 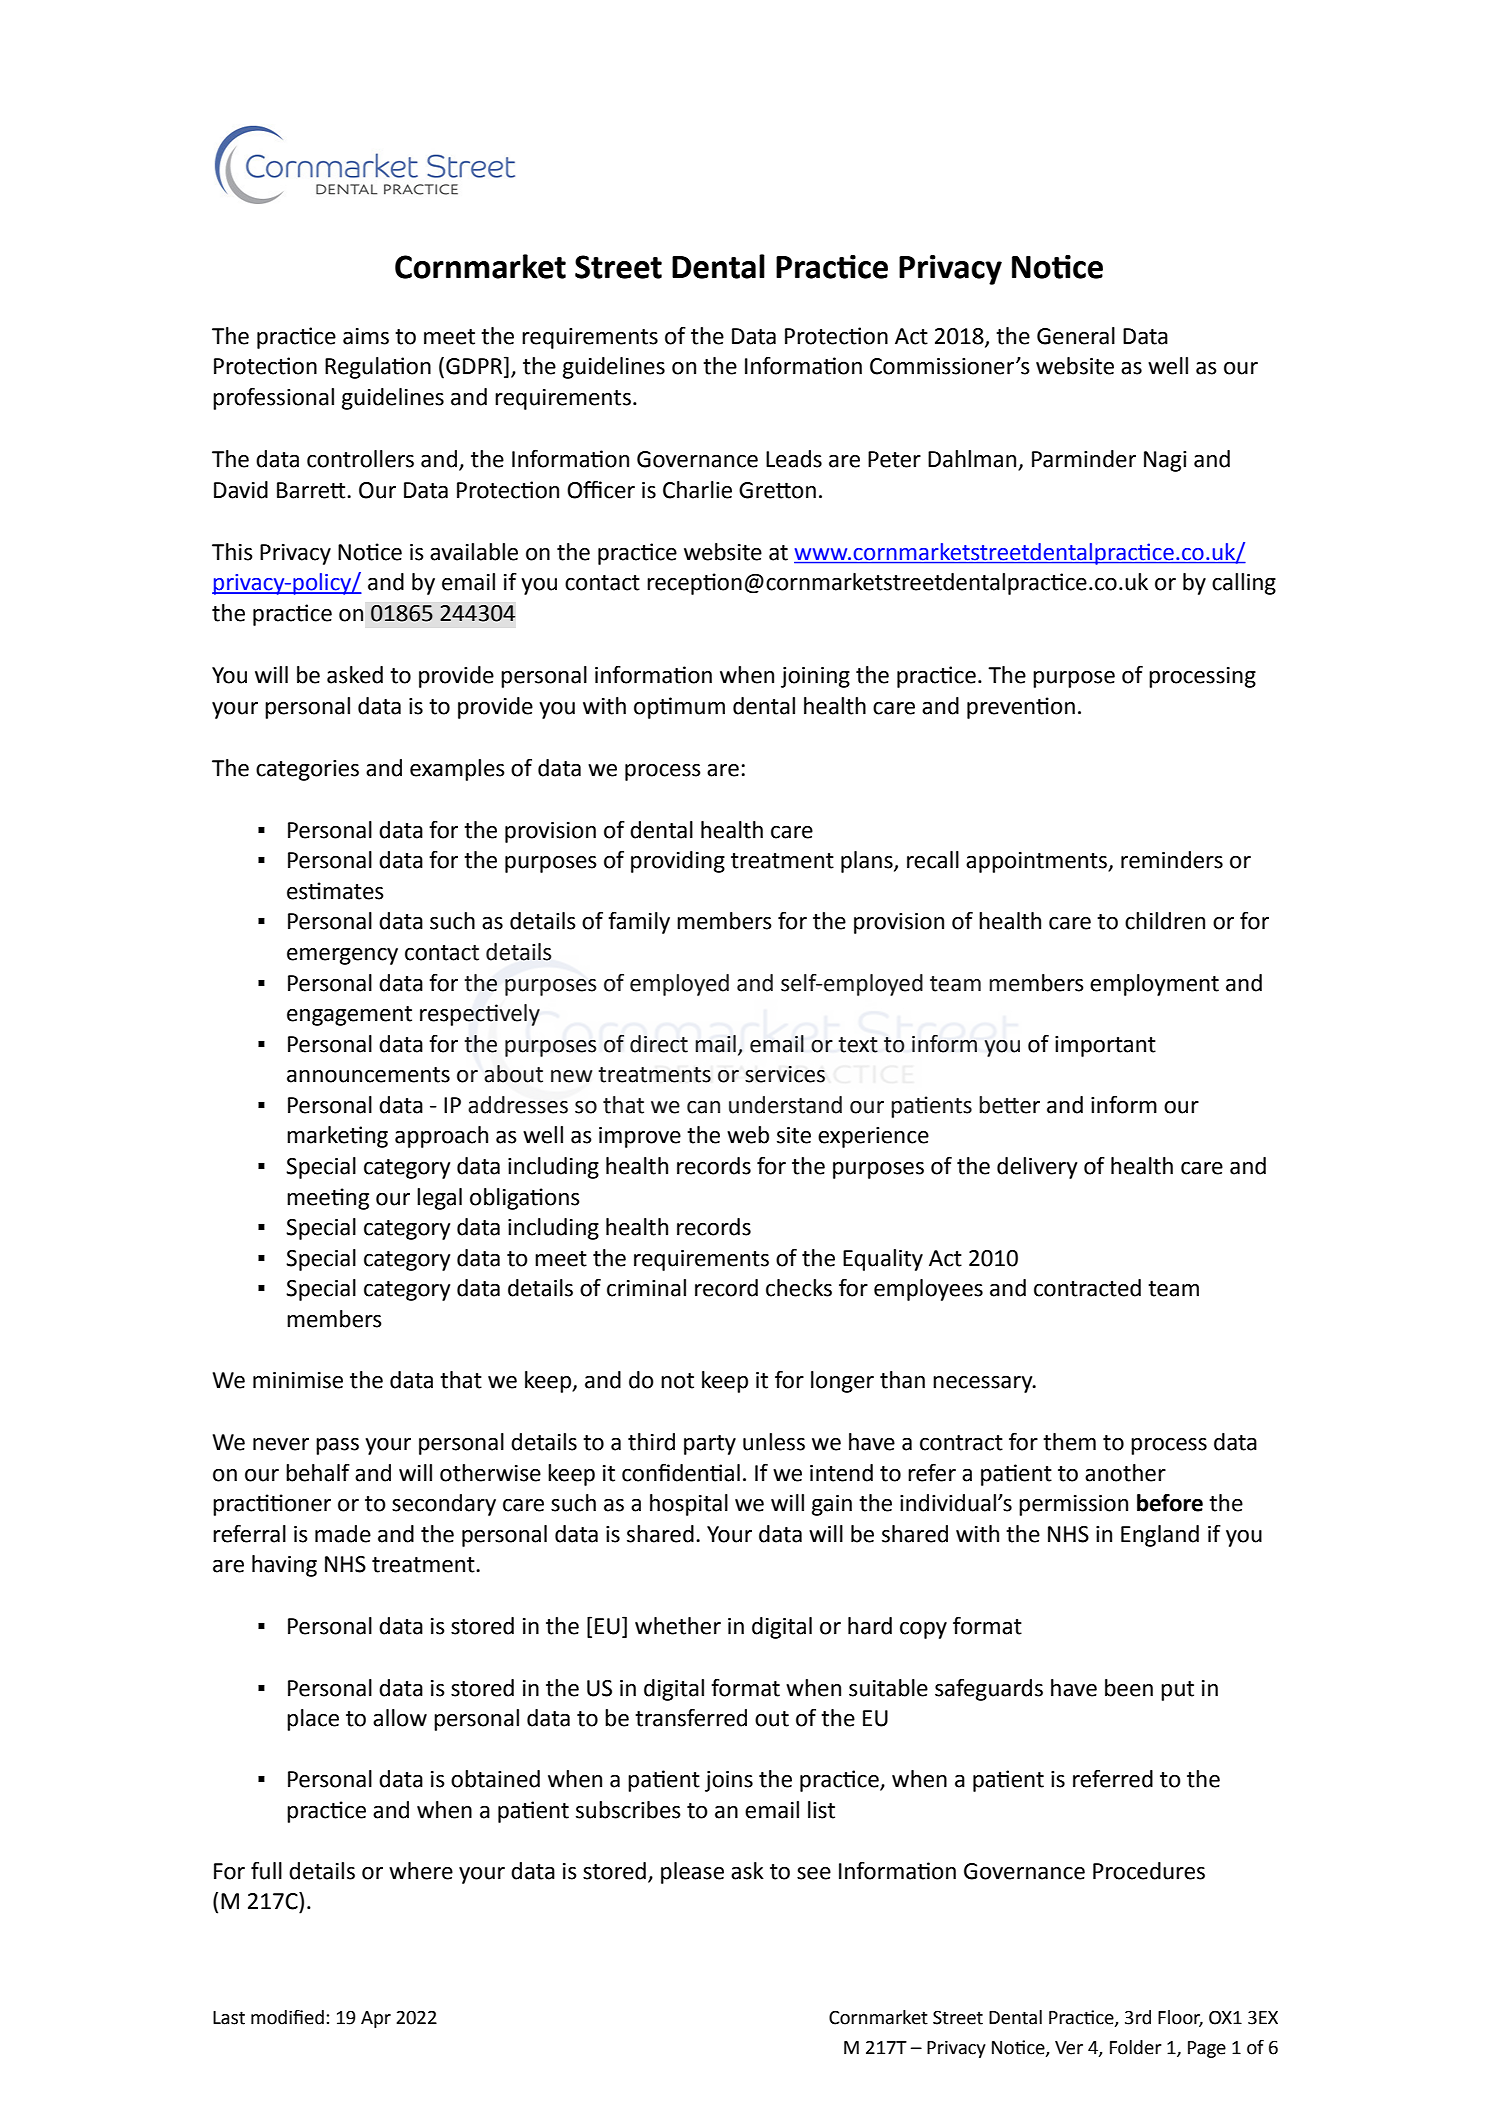 I want to click on providing, so click(x=678, y=862).
